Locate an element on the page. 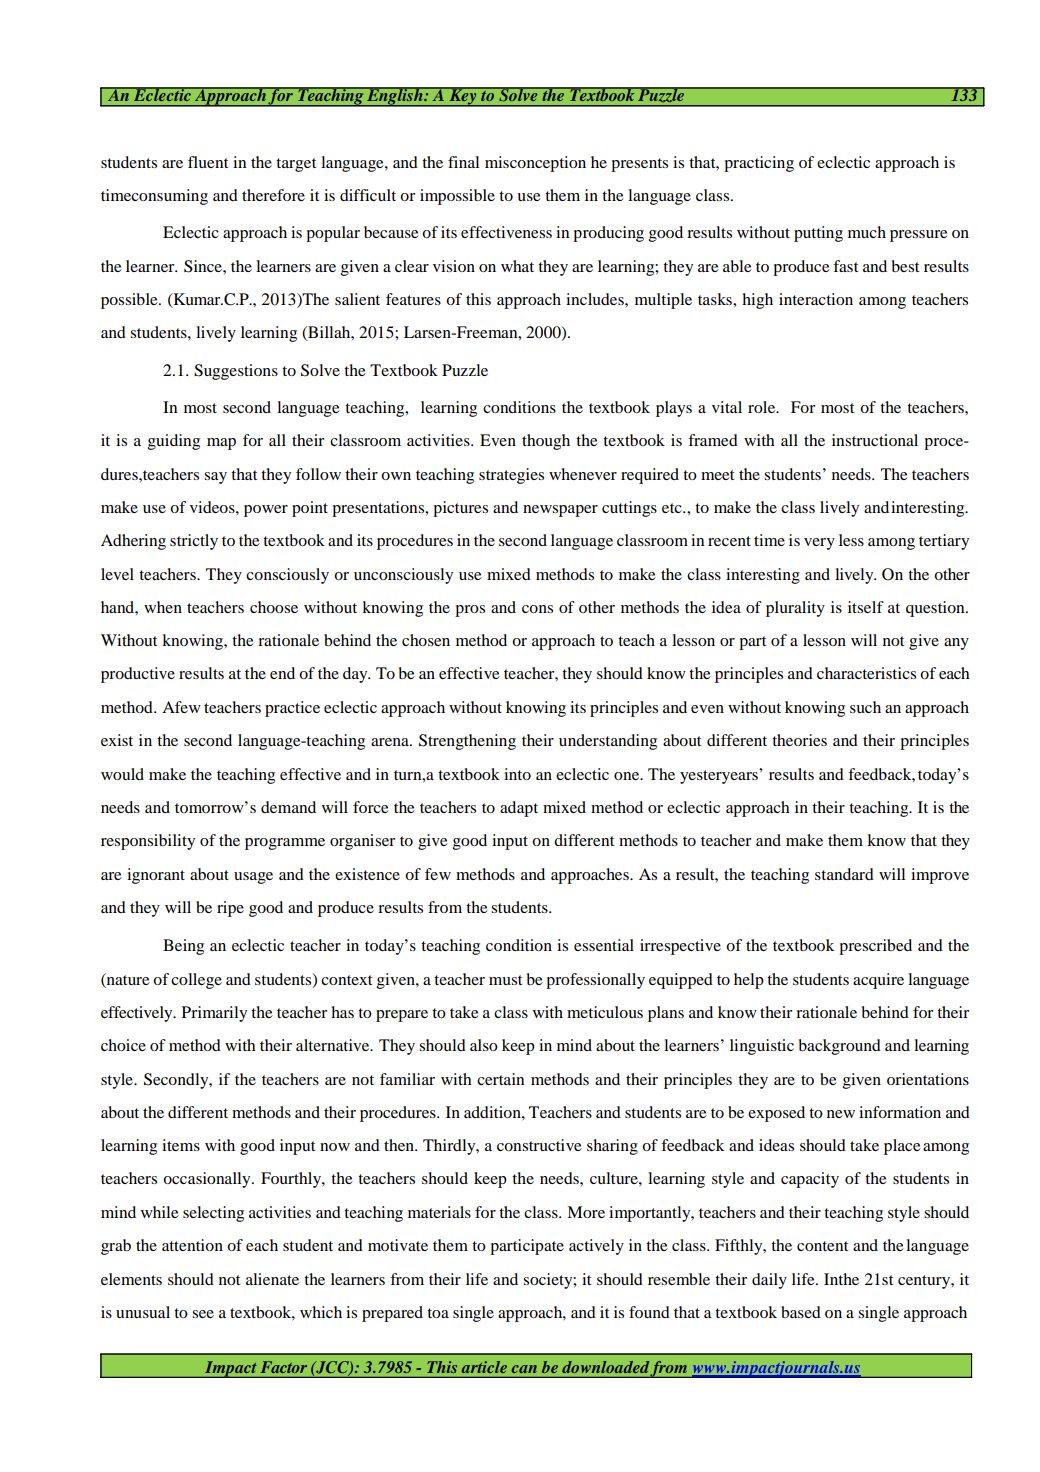 The image size is (1040, 1472). prescribed is located at coordinates (875, 947).
